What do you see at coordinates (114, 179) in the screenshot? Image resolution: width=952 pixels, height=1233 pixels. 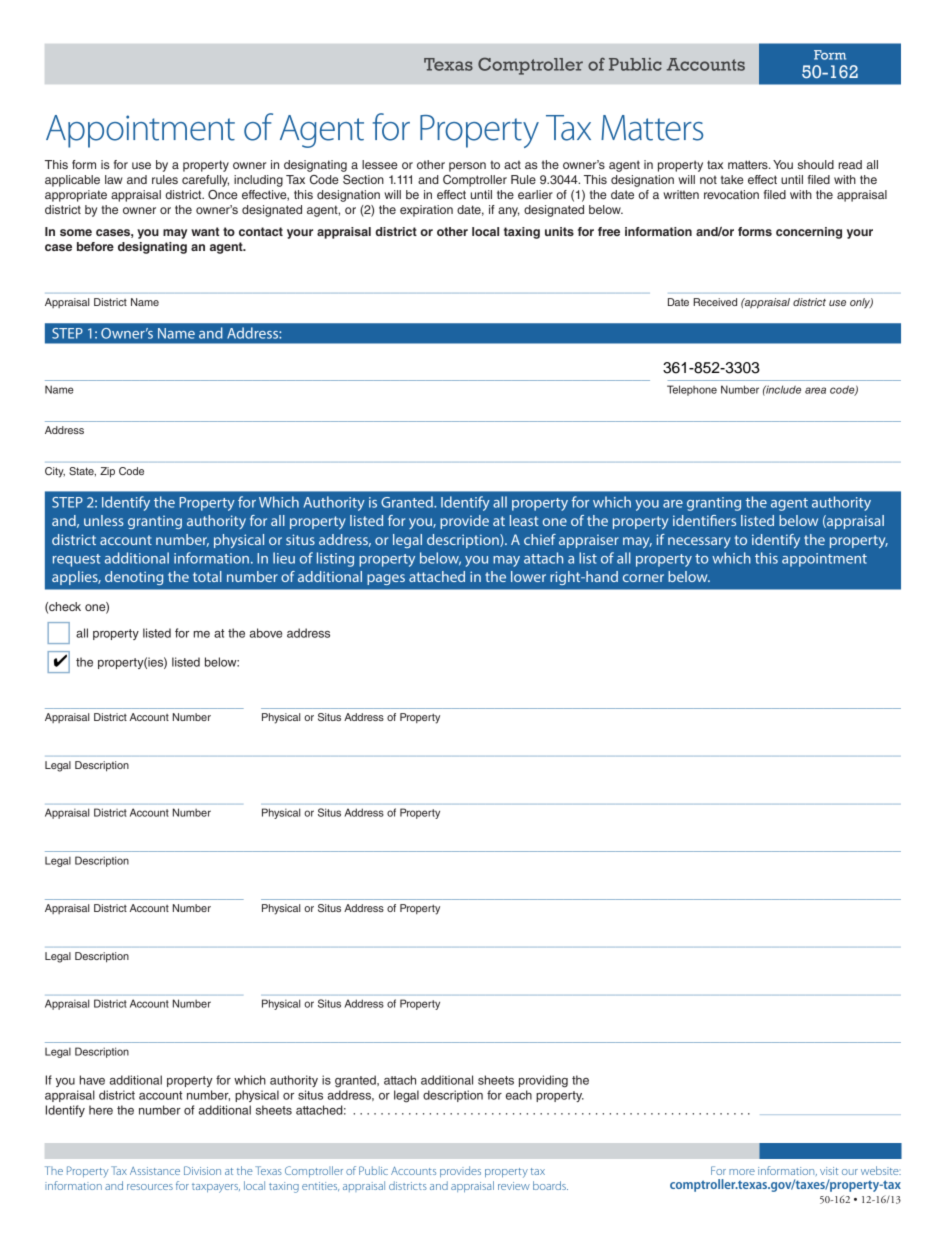 I see `law` at bounding box center [114, 179].
